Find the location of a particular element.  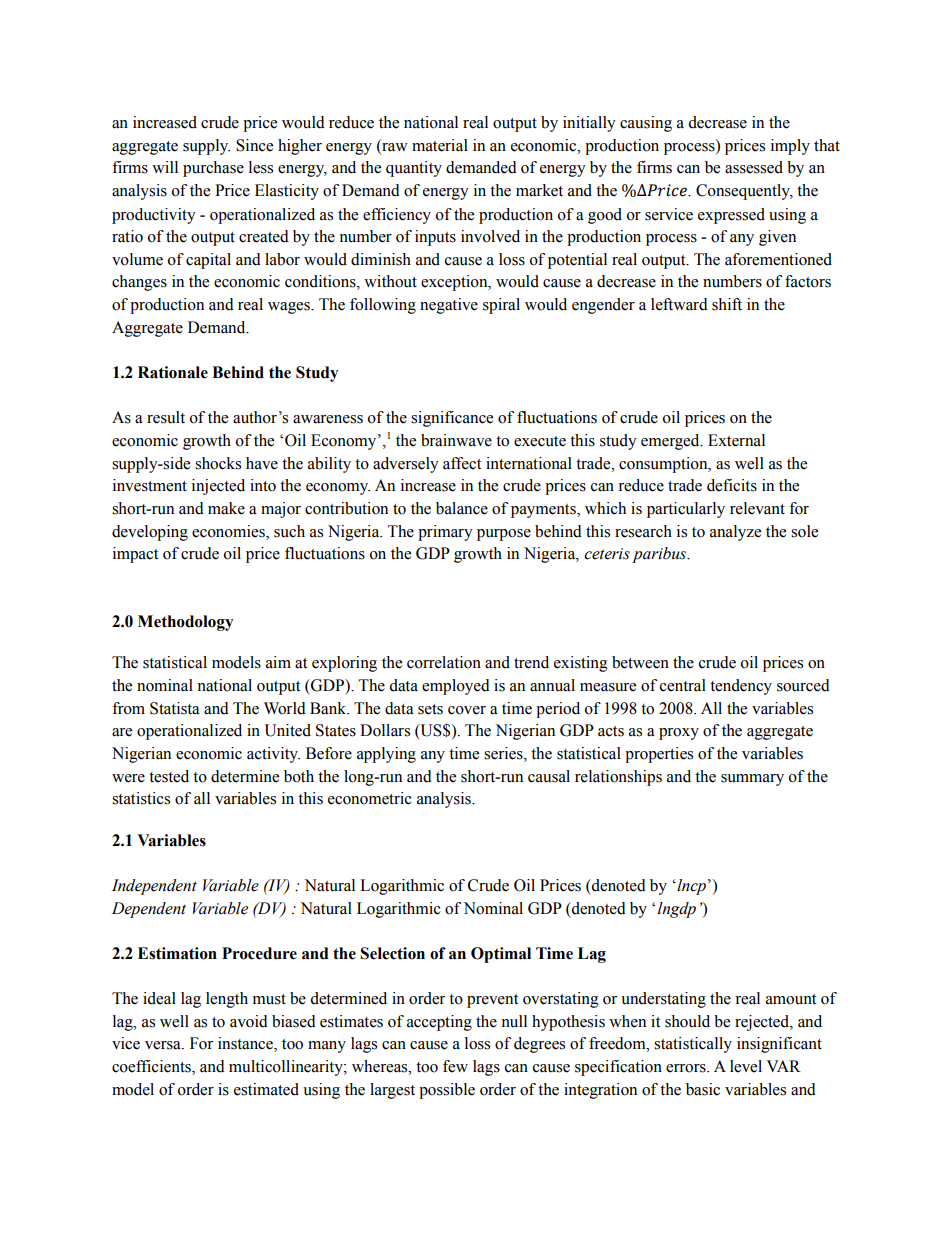

correlation is located at coordinates (444, 662).
